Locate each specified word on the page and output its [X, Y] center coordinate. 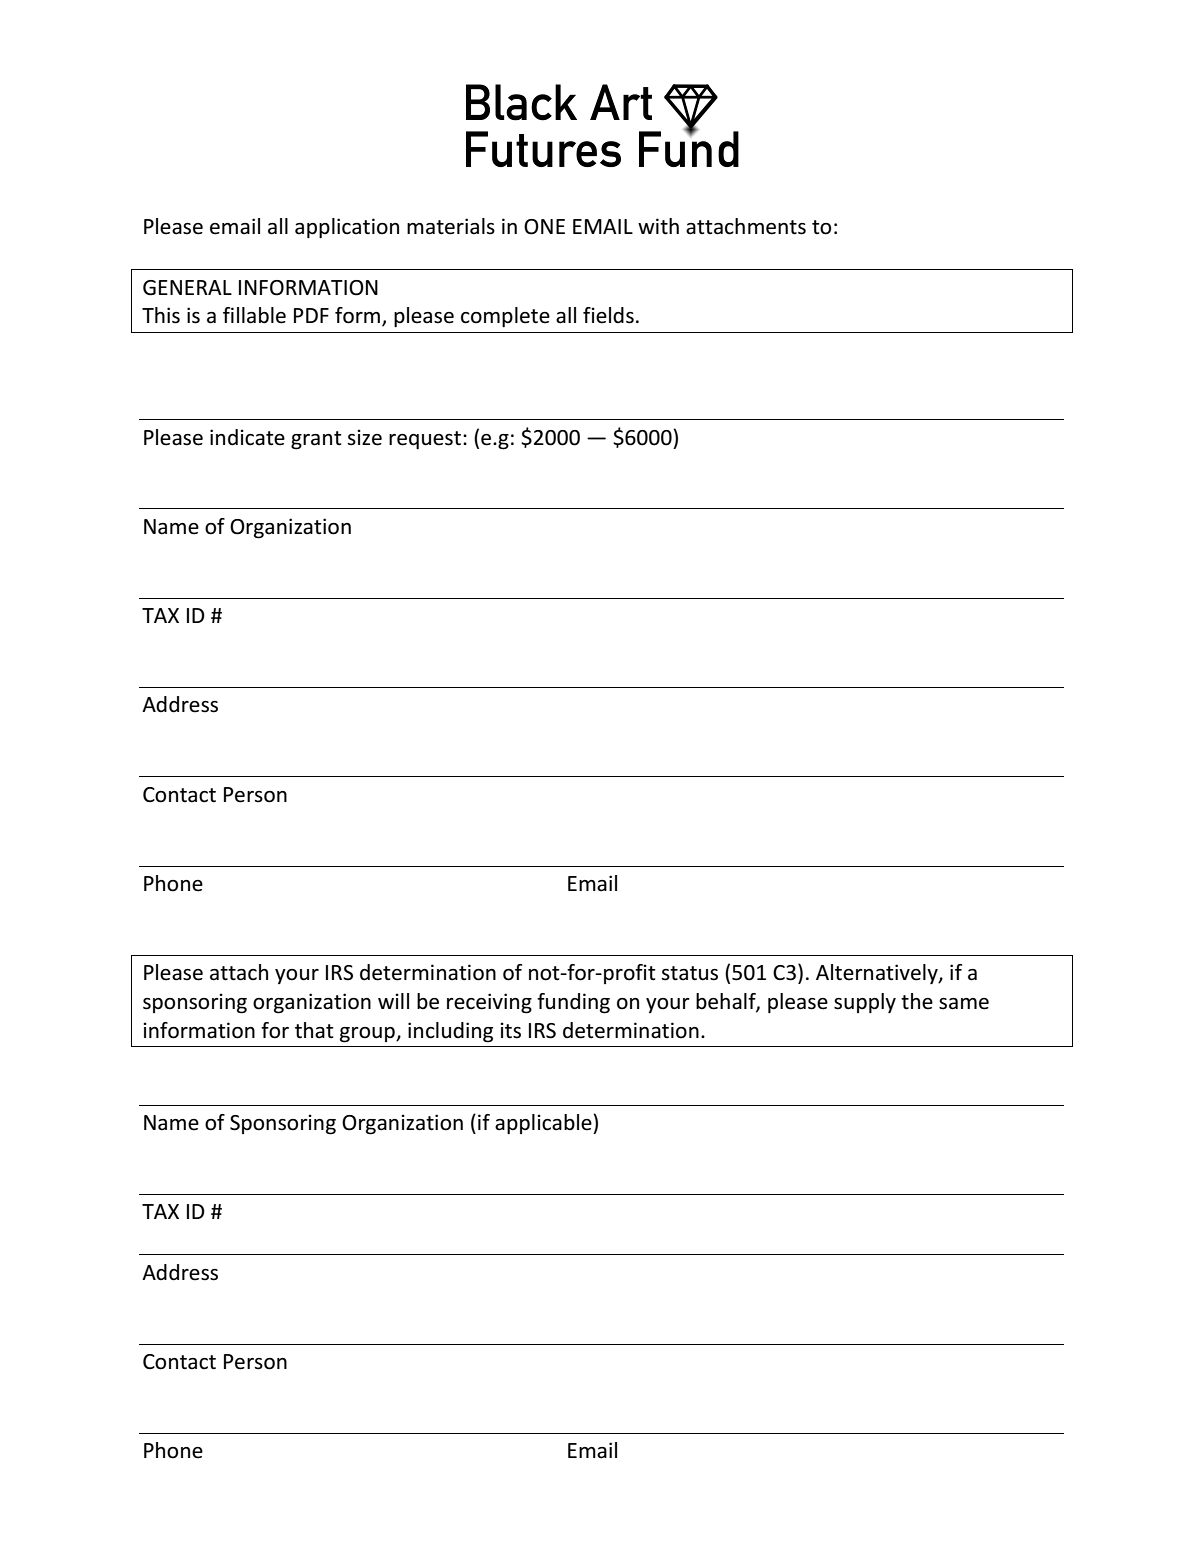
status [690, 973]
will [393, 1001]
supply [865, 1003]
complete [505, 317]
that [314, 1030]
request [425, 440]
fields [608, 315]
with [658, 226]
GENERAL [187, 288]
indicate [247, 437]
